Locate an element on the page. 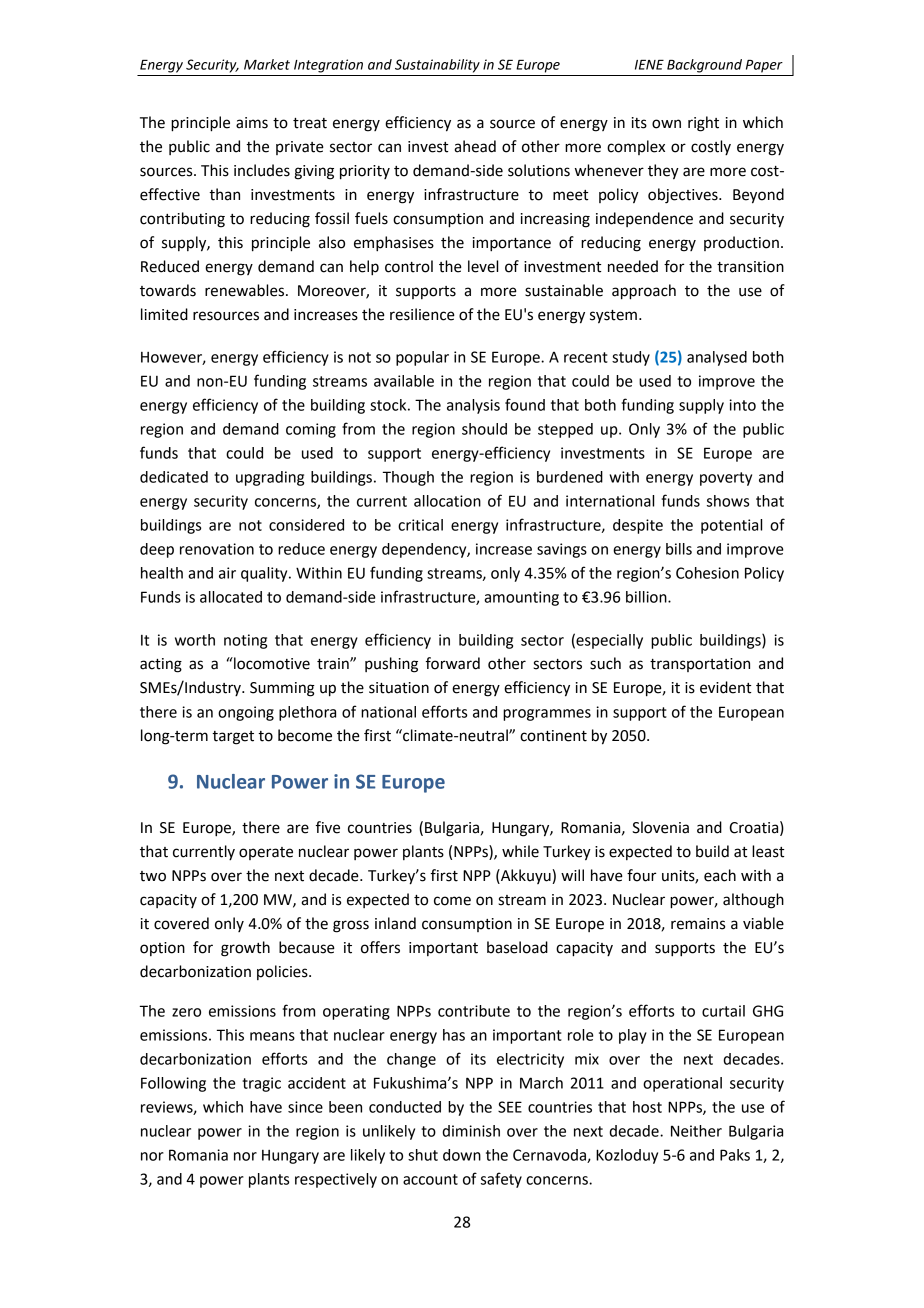 Image resolution: width=924 pixels, height=1308 pixels. Sustainability is located at coordinates (437, 66).
